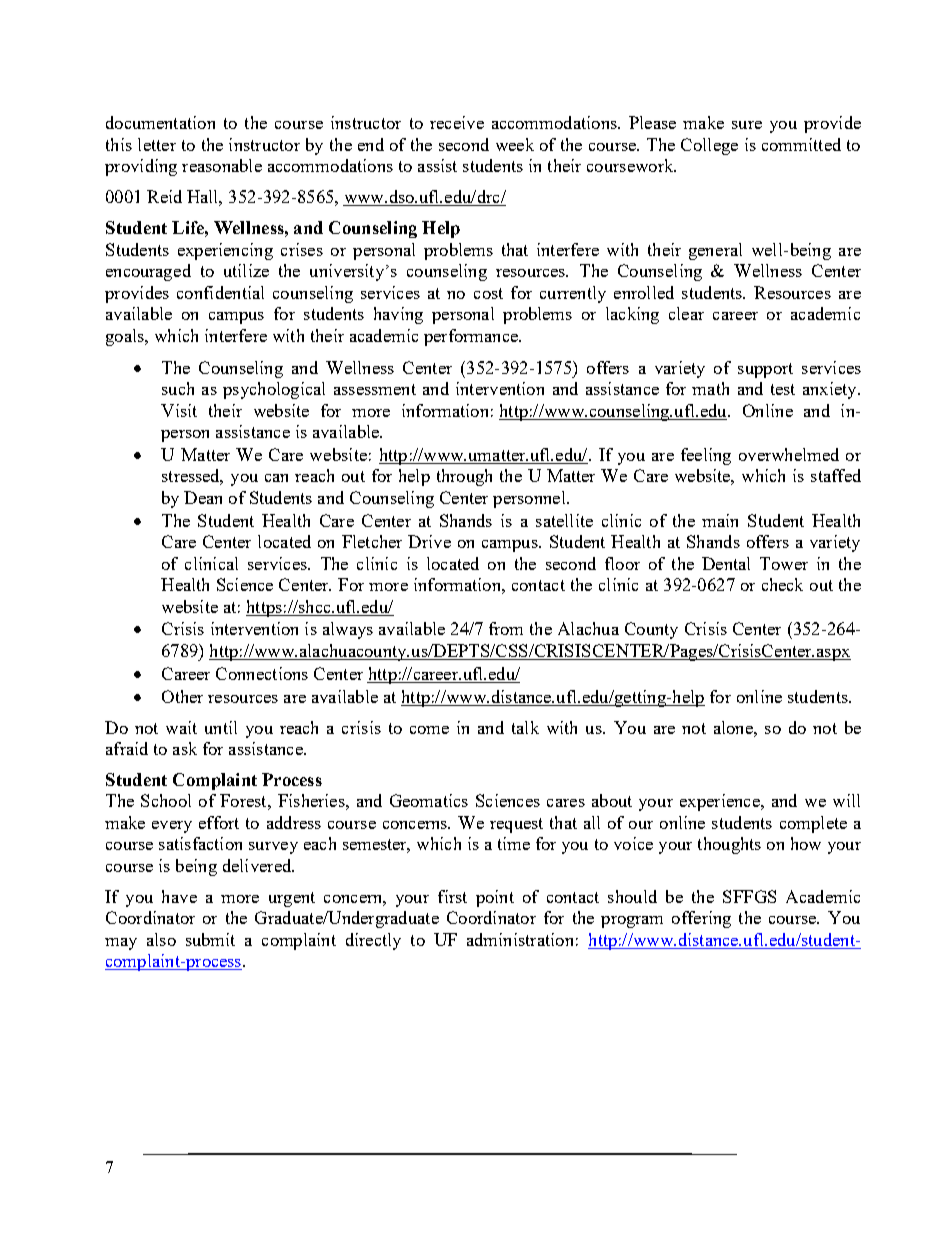 The height and width of the document is (1233, 952). I want to click on Drive, so click(429, 541).
